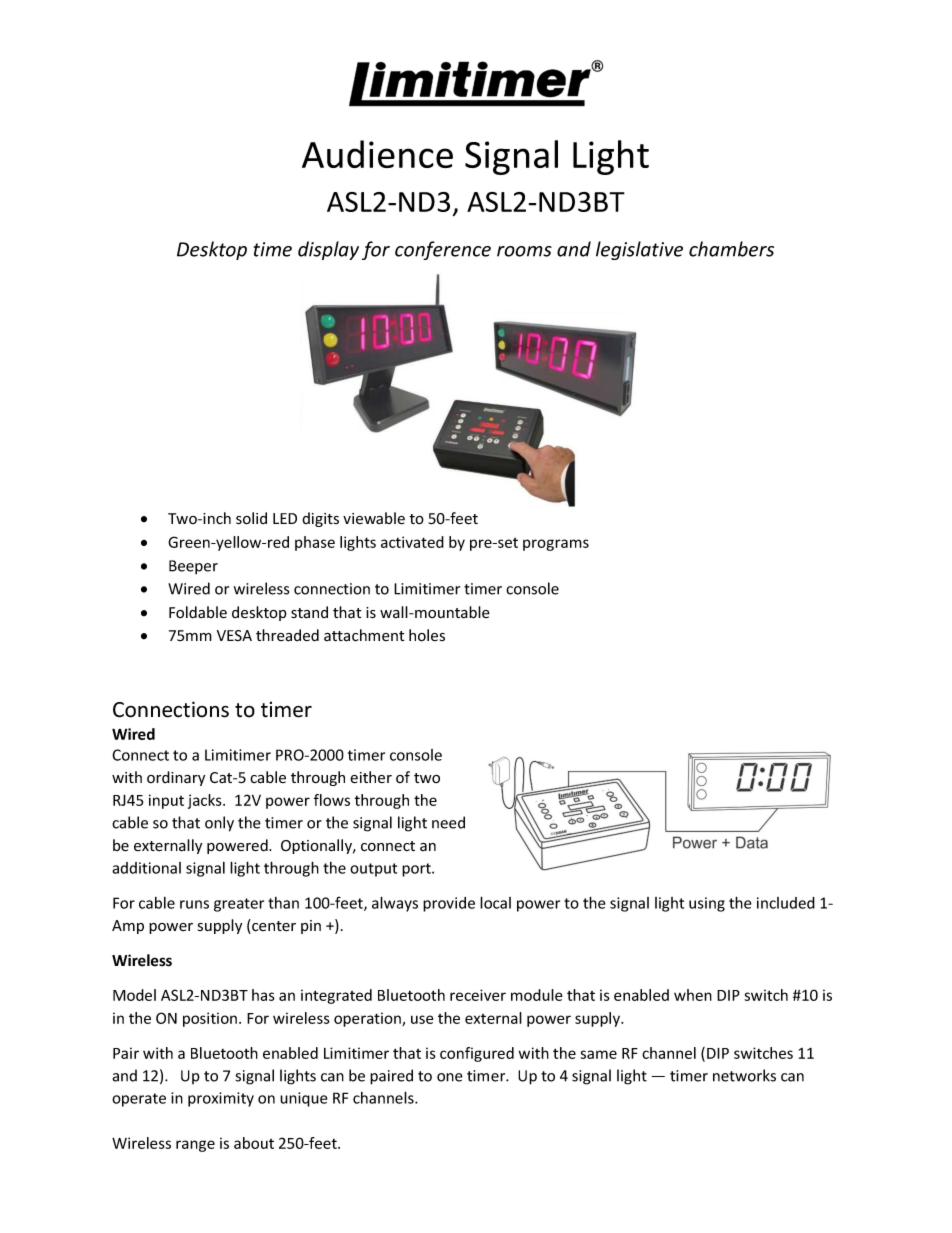 The height and width of the screenshot is (1233, 952). What do you see at coordinates (556, 545) in the screenshot?
I see `programs` at bounding box center [556, 545].
